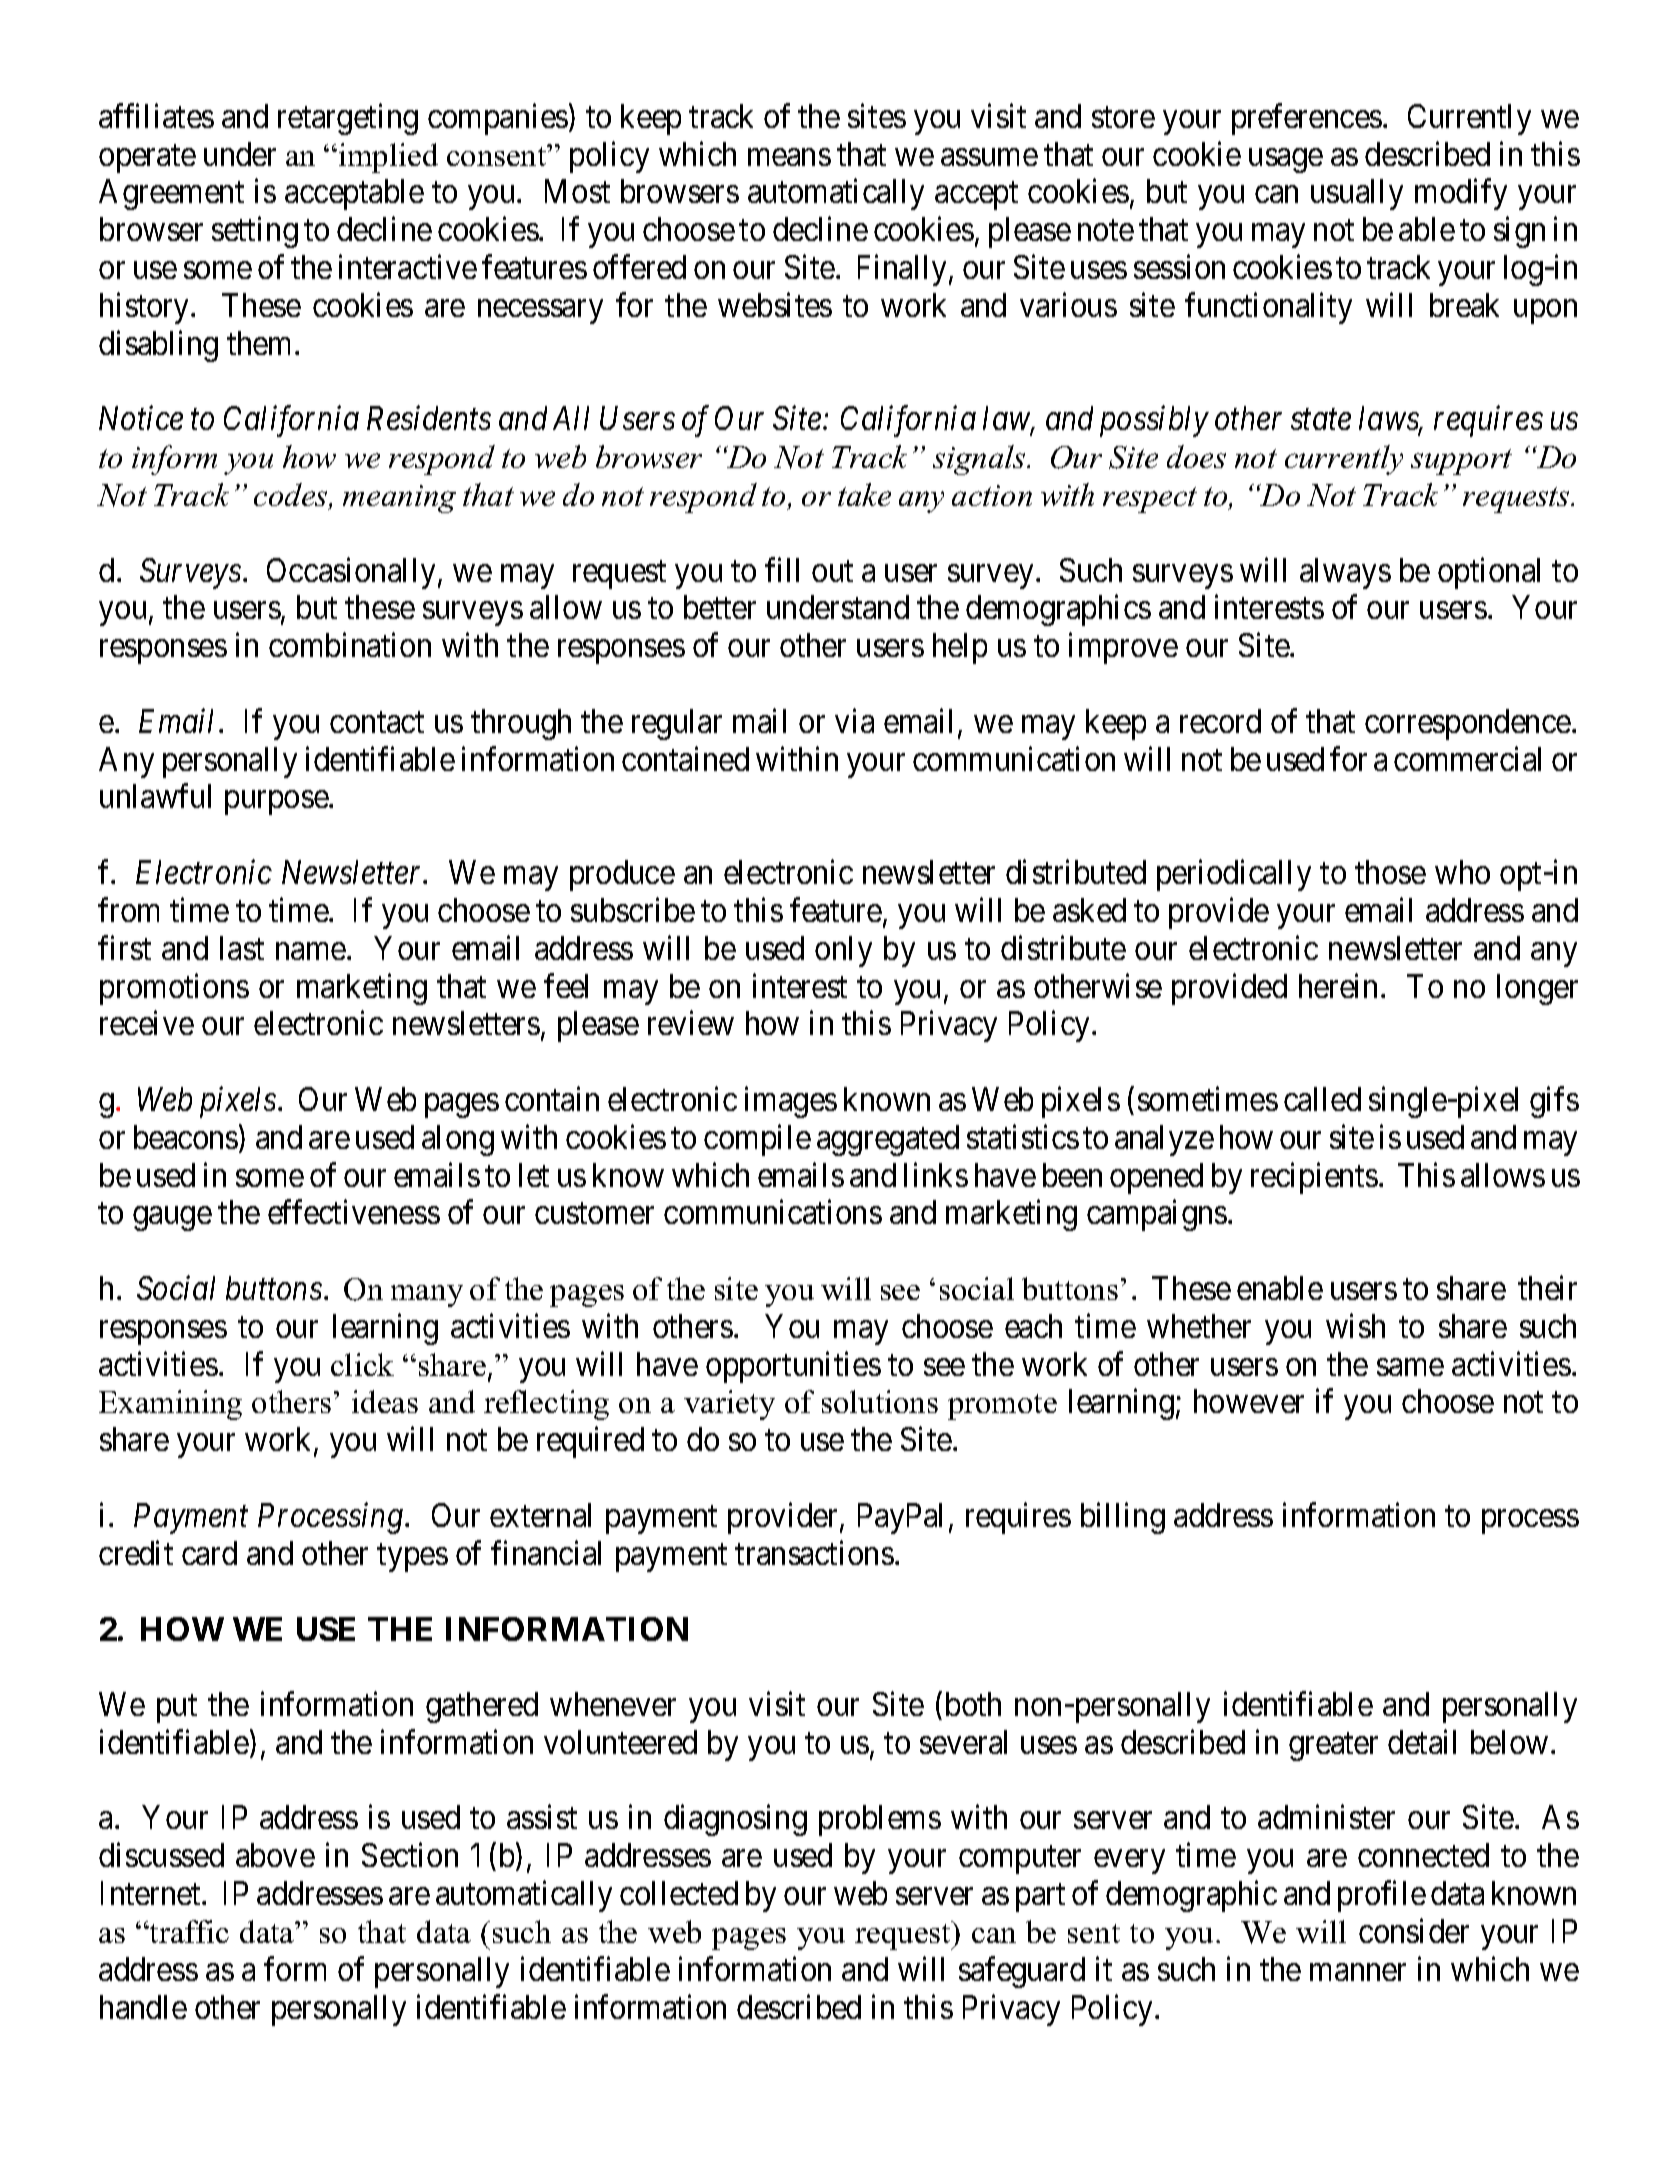 The width and height of the screenshot is (1677, 2170). Describe the element at coordinates (188, 1931) in the screenshot. I see `traffic` at that location.
